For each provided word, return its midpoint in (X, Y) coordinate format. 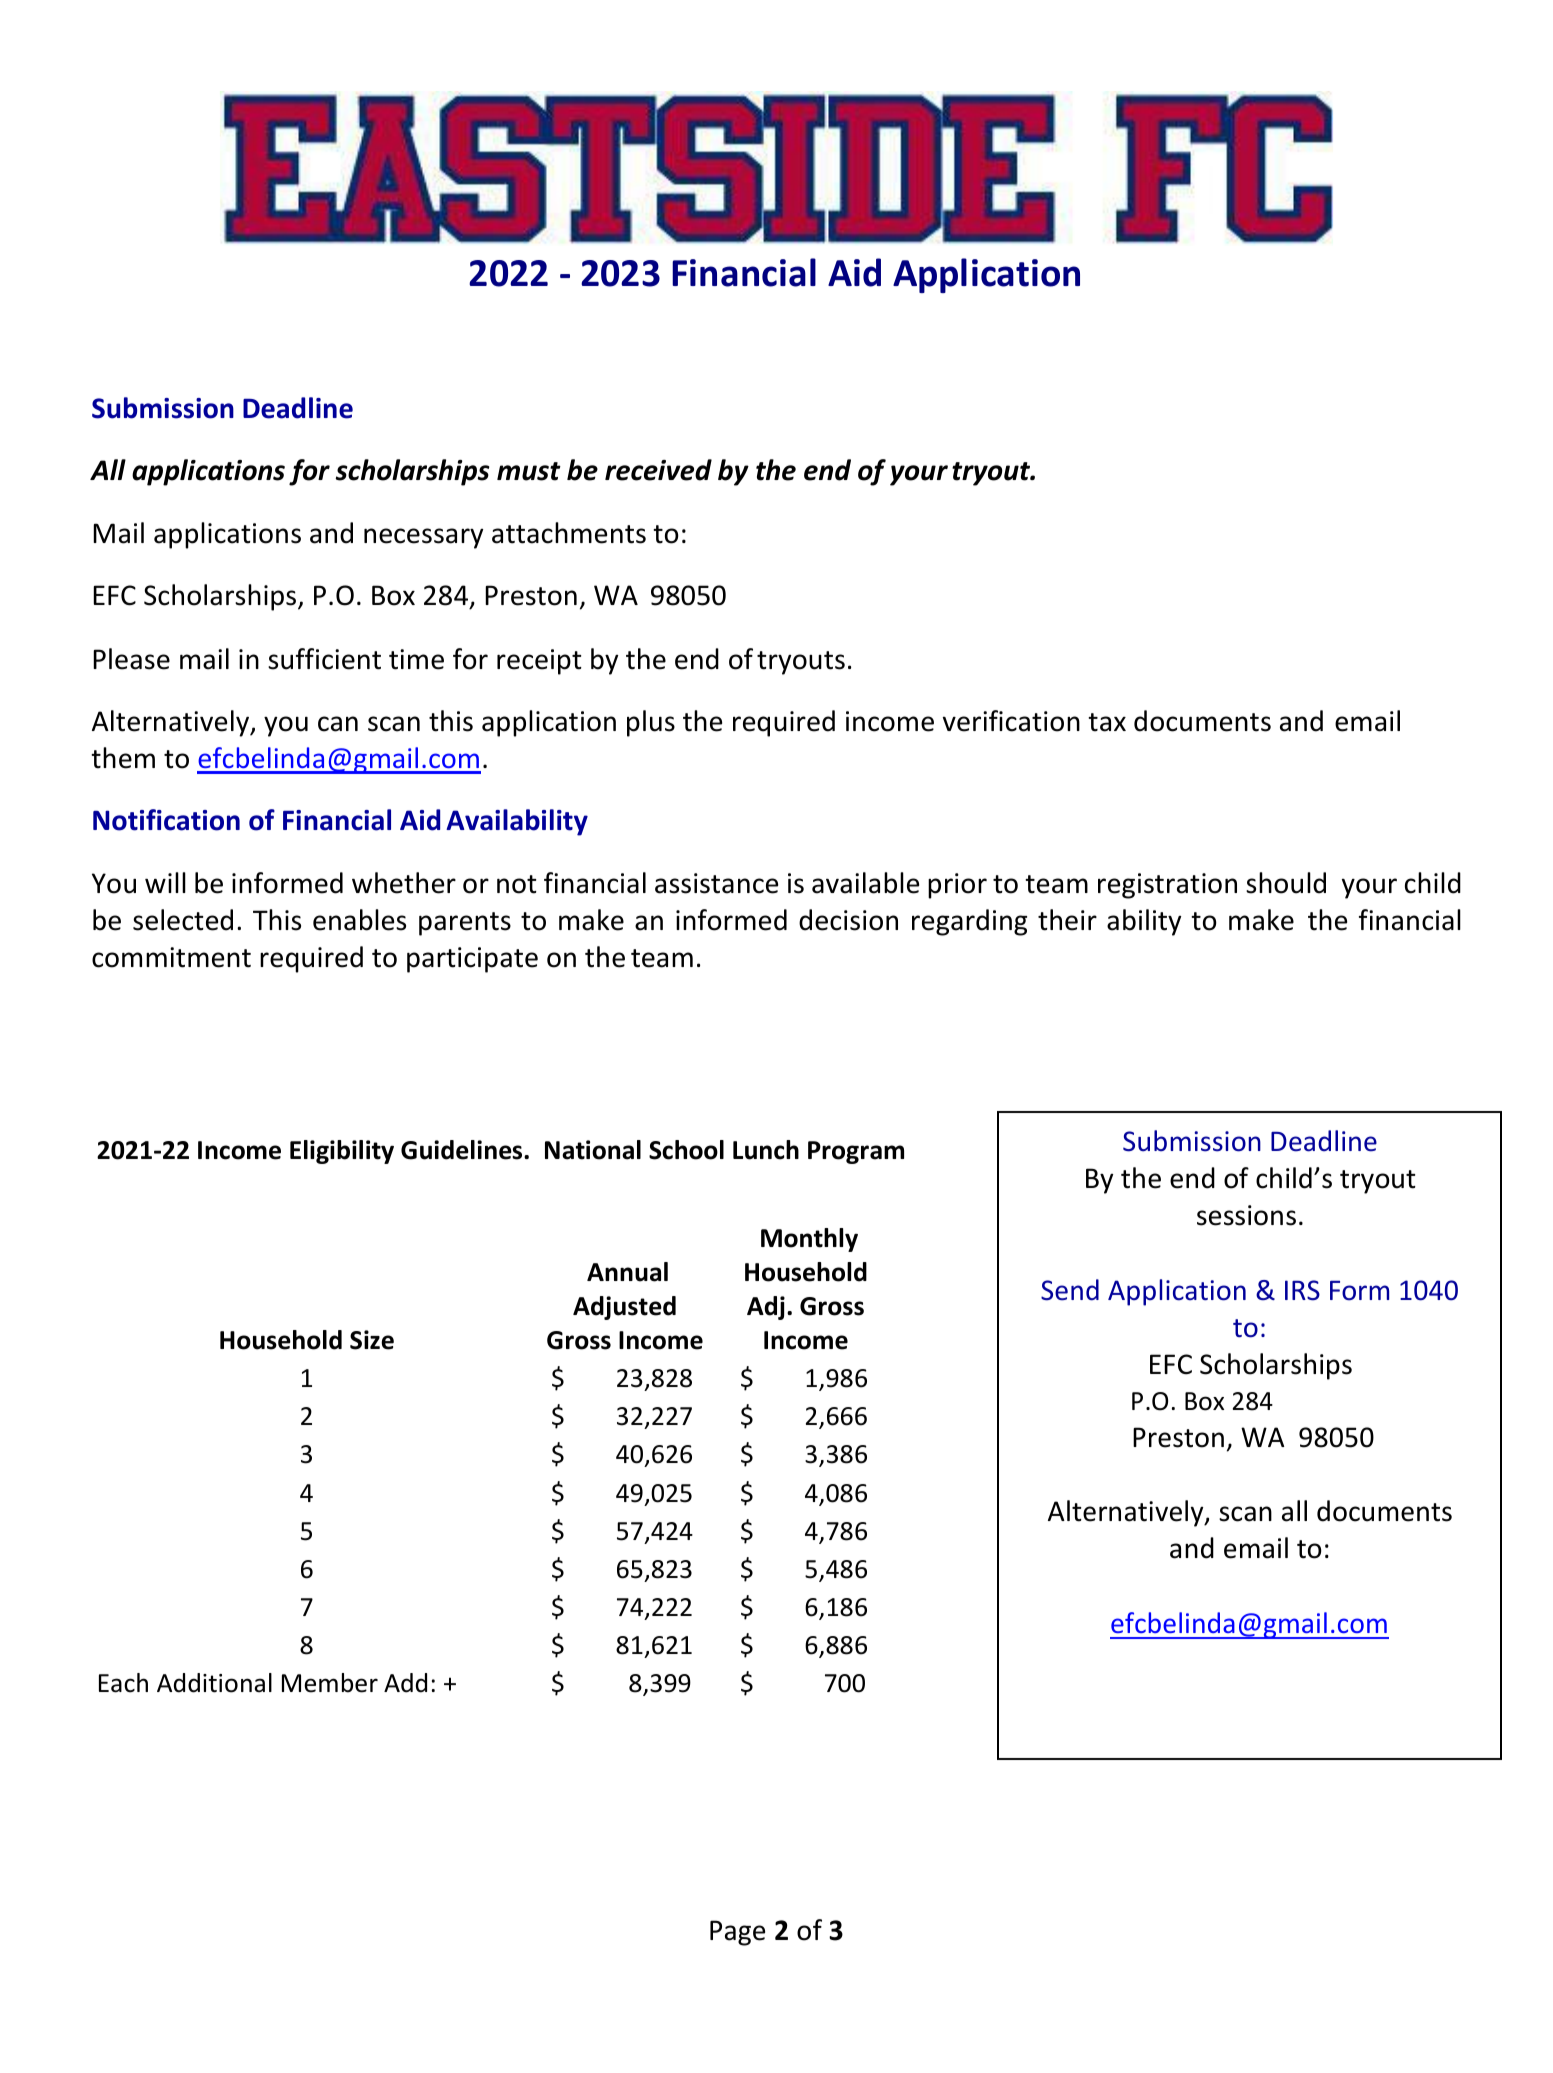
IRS (1302, 1290)
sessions (1246, 1215)
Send (1070, 1290)
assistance (716, 883)
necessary (423, 538)
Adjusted (624, 1308)
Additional (214, 1683)
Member (330, 1683)
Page (737, 1933)
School (686, 1150)
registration (1167, 886)
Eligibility (342, 1152)
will (165, 882)
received (658, 470)
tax (1107, 722)
